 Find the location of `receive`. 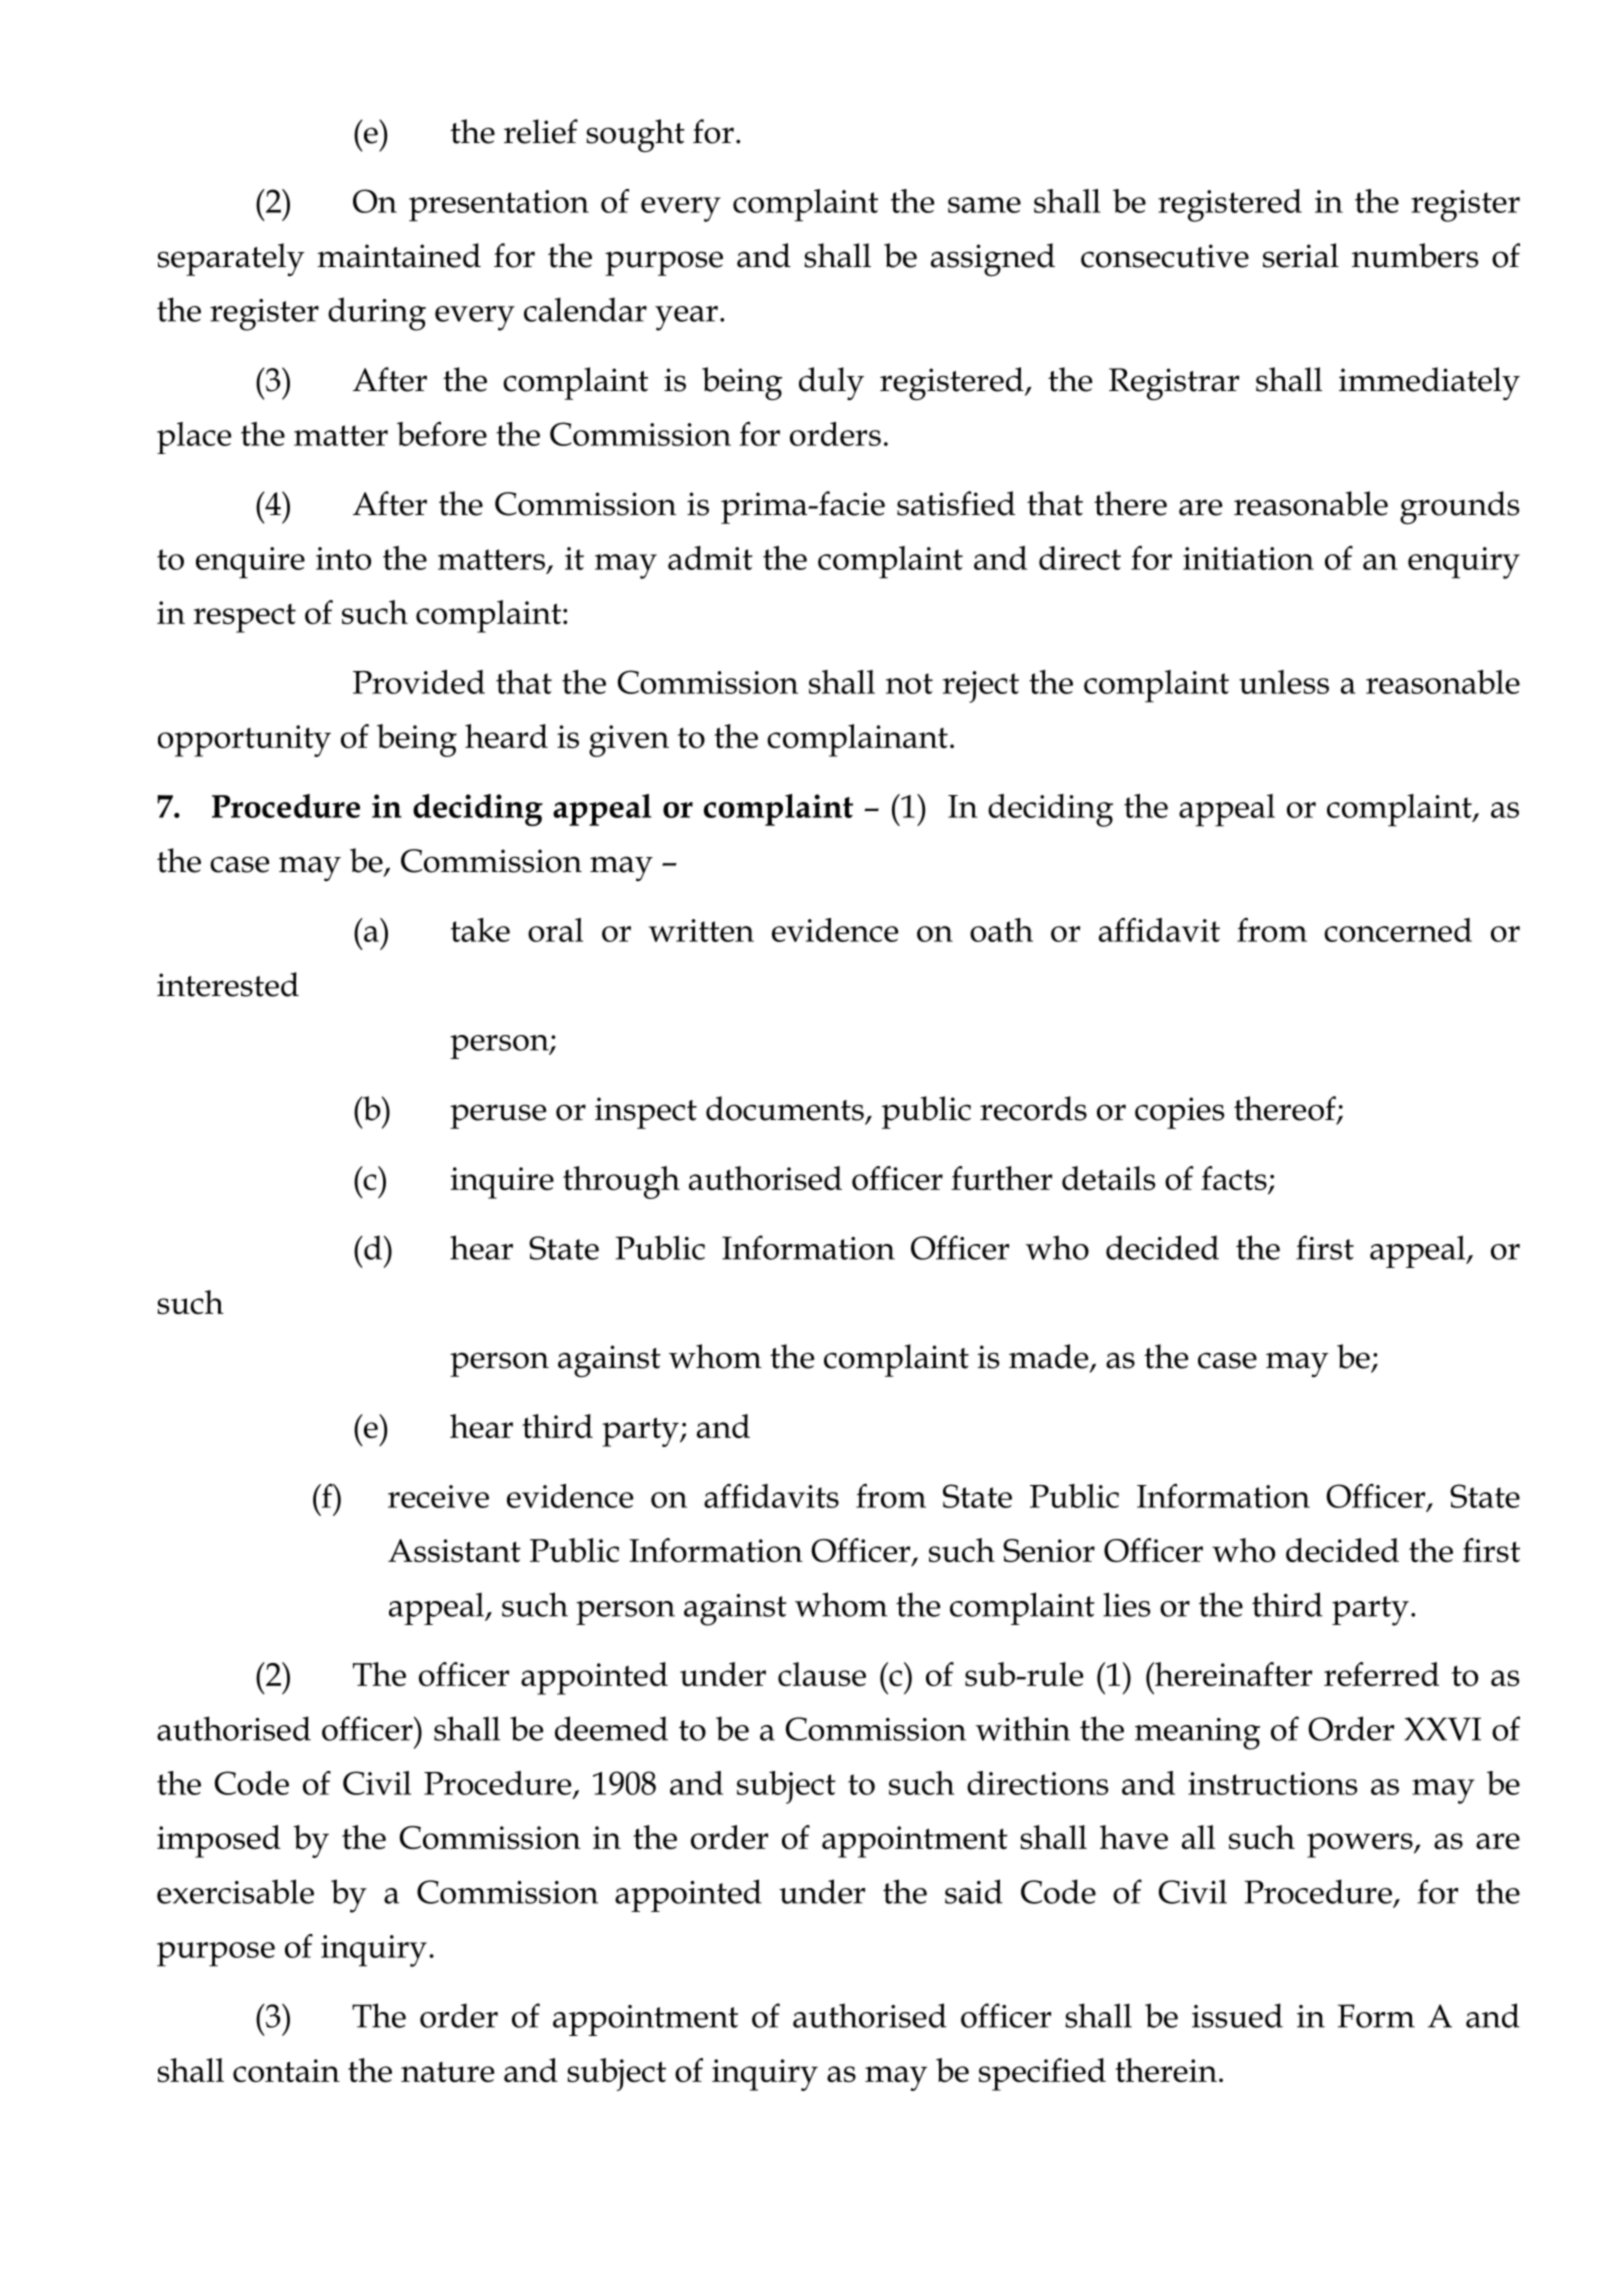

receive is located at coordinates (438, 1496).
